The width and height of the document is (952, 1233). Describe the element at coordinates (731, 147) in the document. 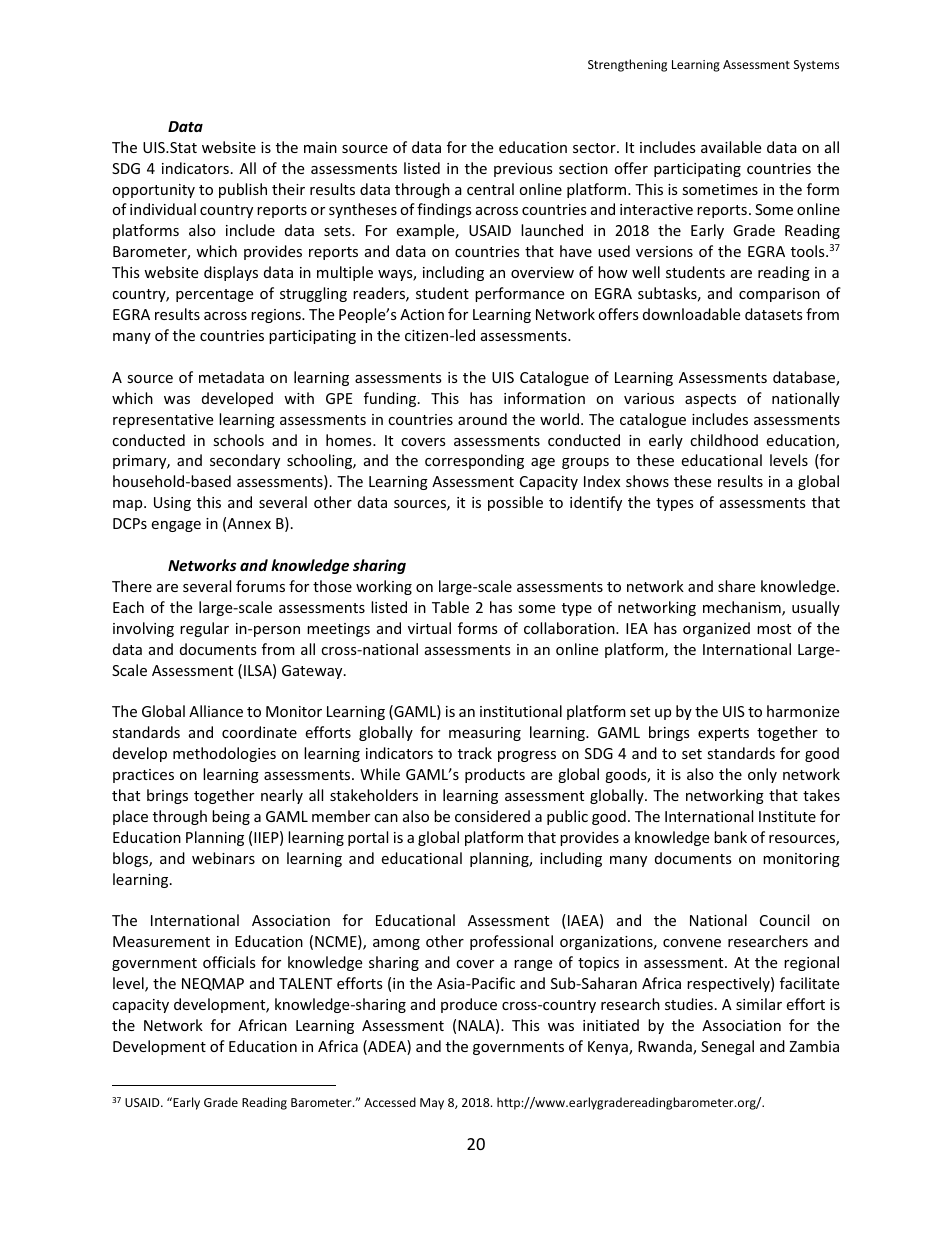

I see `available` at that location.
